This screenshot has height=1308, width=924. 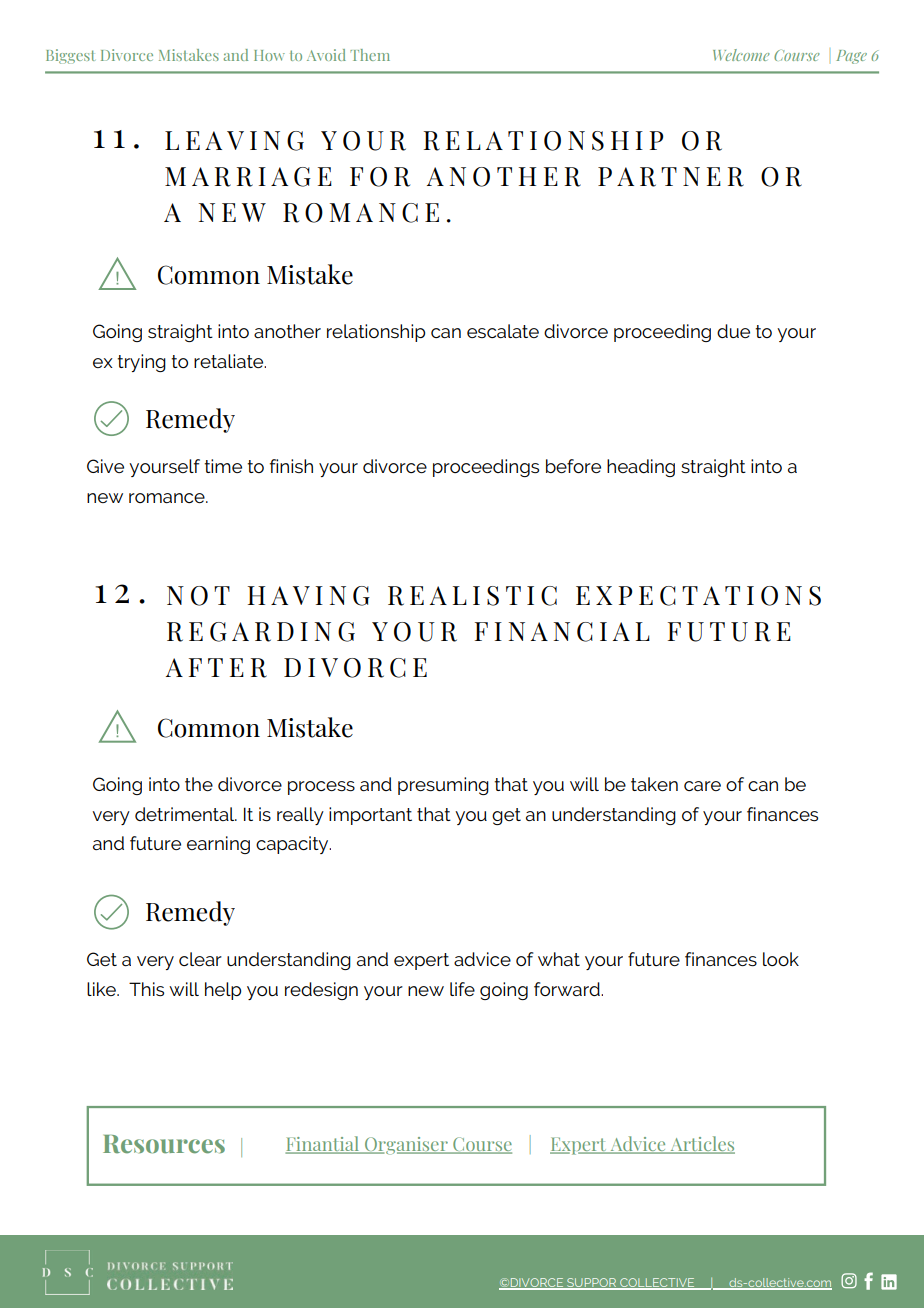 I want to click on detrimental, so click(x=186, y=814).
